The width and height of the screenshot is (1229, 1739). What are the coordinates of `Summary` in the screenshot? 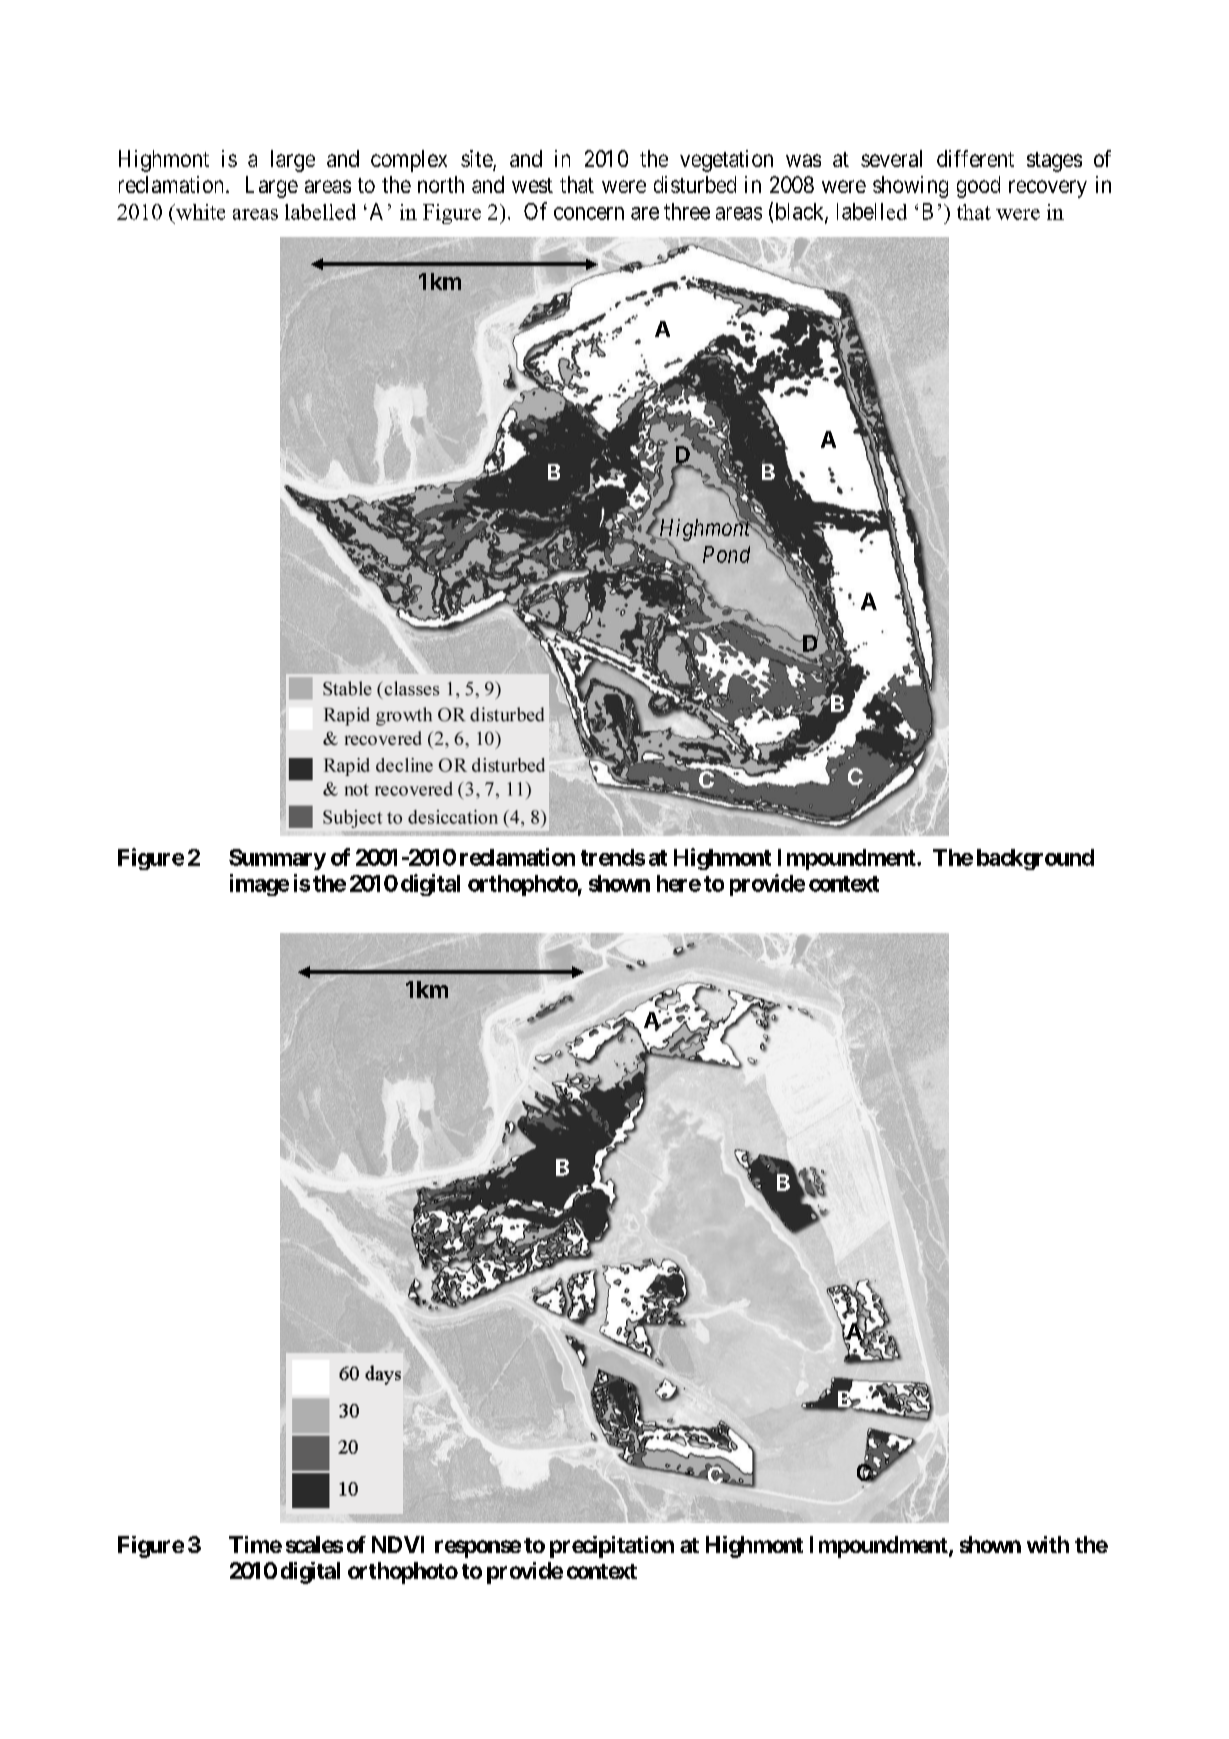 It's located at (277, 859).
